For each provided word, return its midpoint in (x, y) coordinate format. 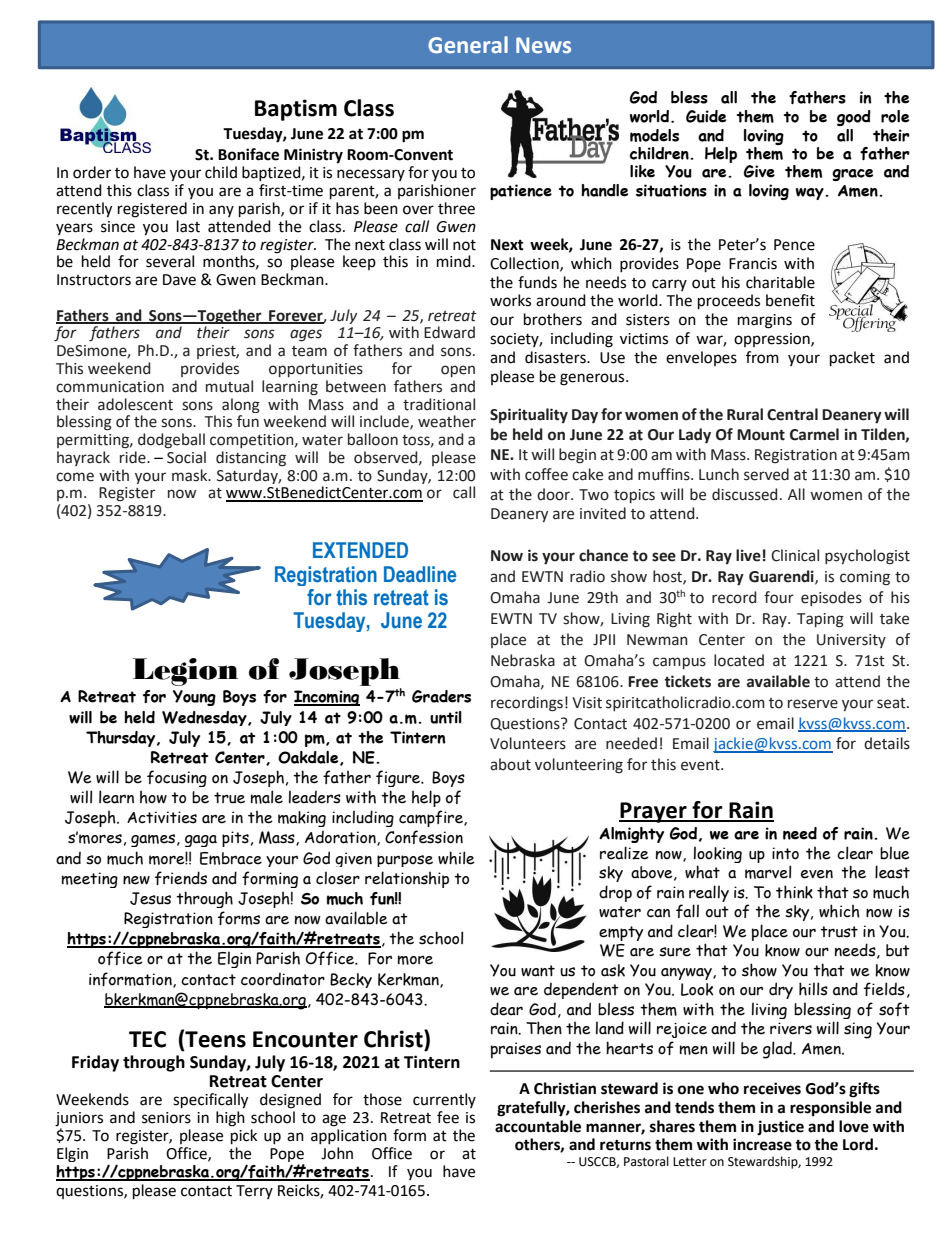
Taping (820, 620)
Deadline (420, 574)
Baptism (296, 110)
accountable (538, 1126)
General (468, 45)
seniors (166, 1118)
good (854, 118)
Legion (185, 672)
